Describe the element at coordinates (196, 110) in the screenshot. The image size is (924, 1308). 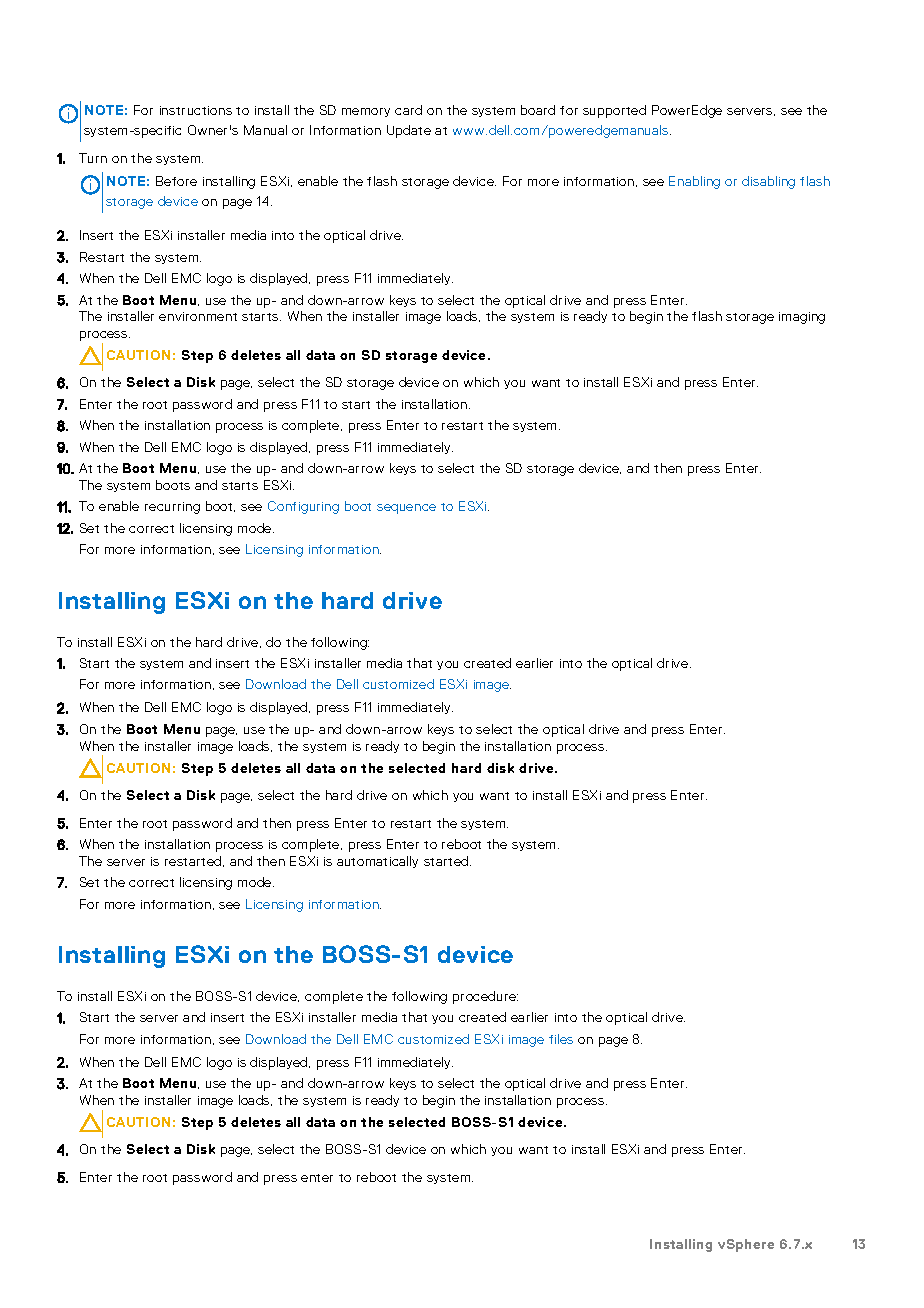
I see `instructions` at that location.
